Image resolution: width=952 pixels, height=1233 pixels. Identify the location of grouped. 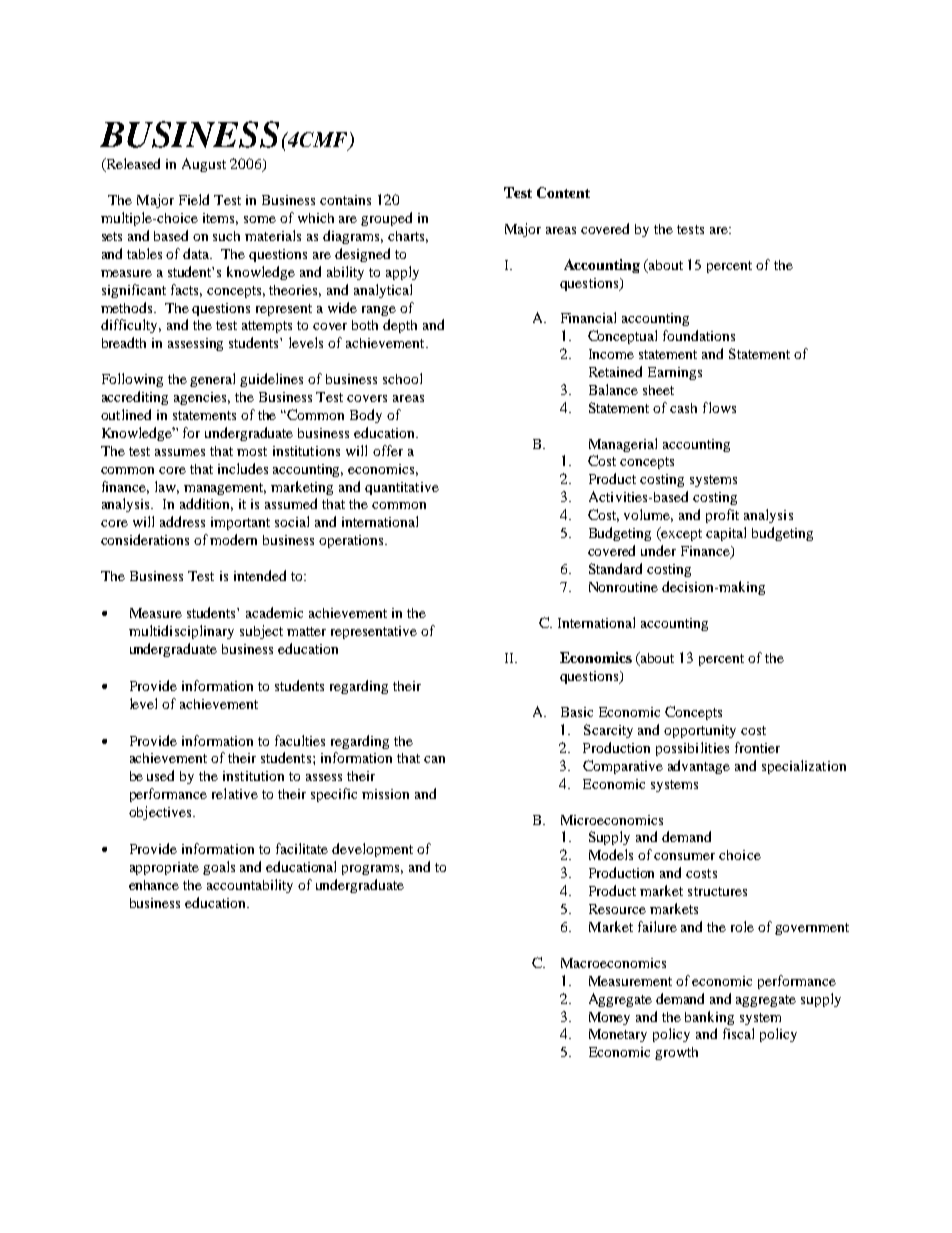
(386, 219).
